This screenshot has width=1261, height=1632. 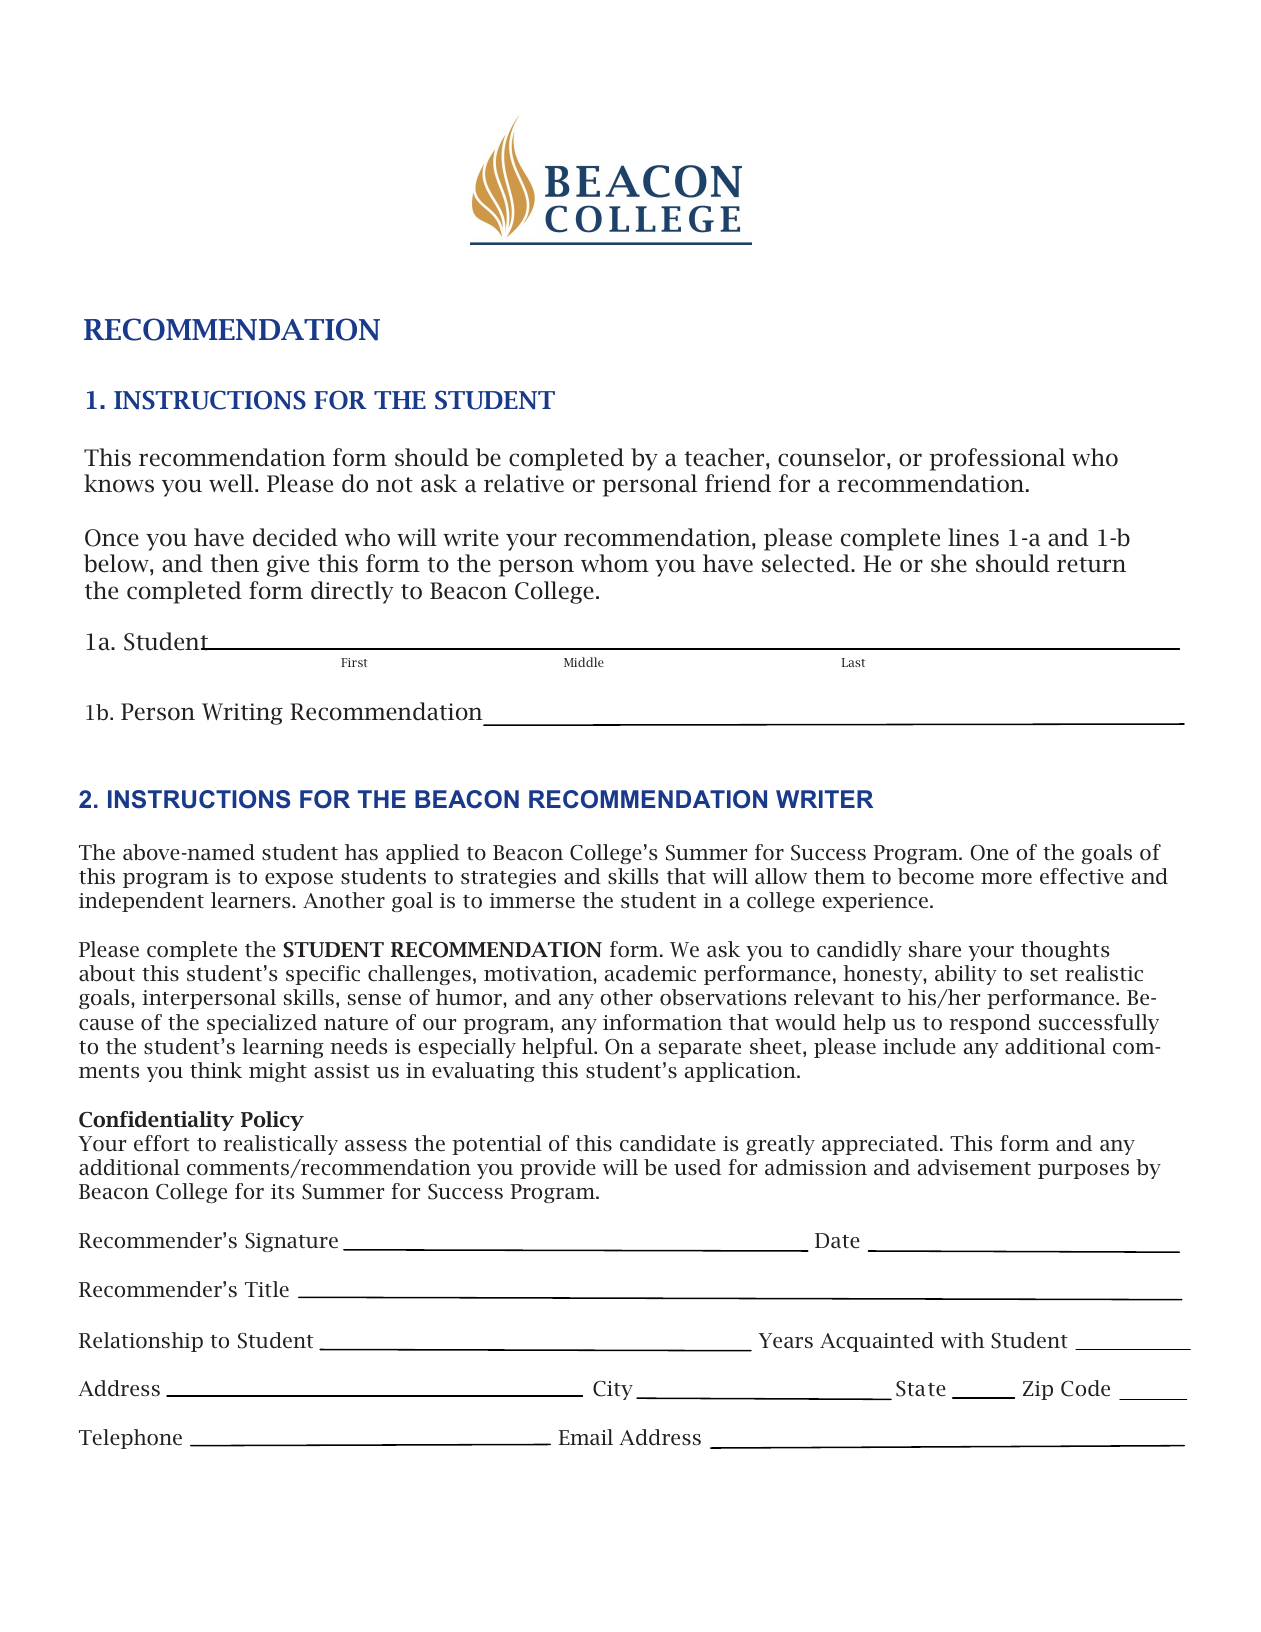 I want to click on relative, so click(x=524, y=483).
